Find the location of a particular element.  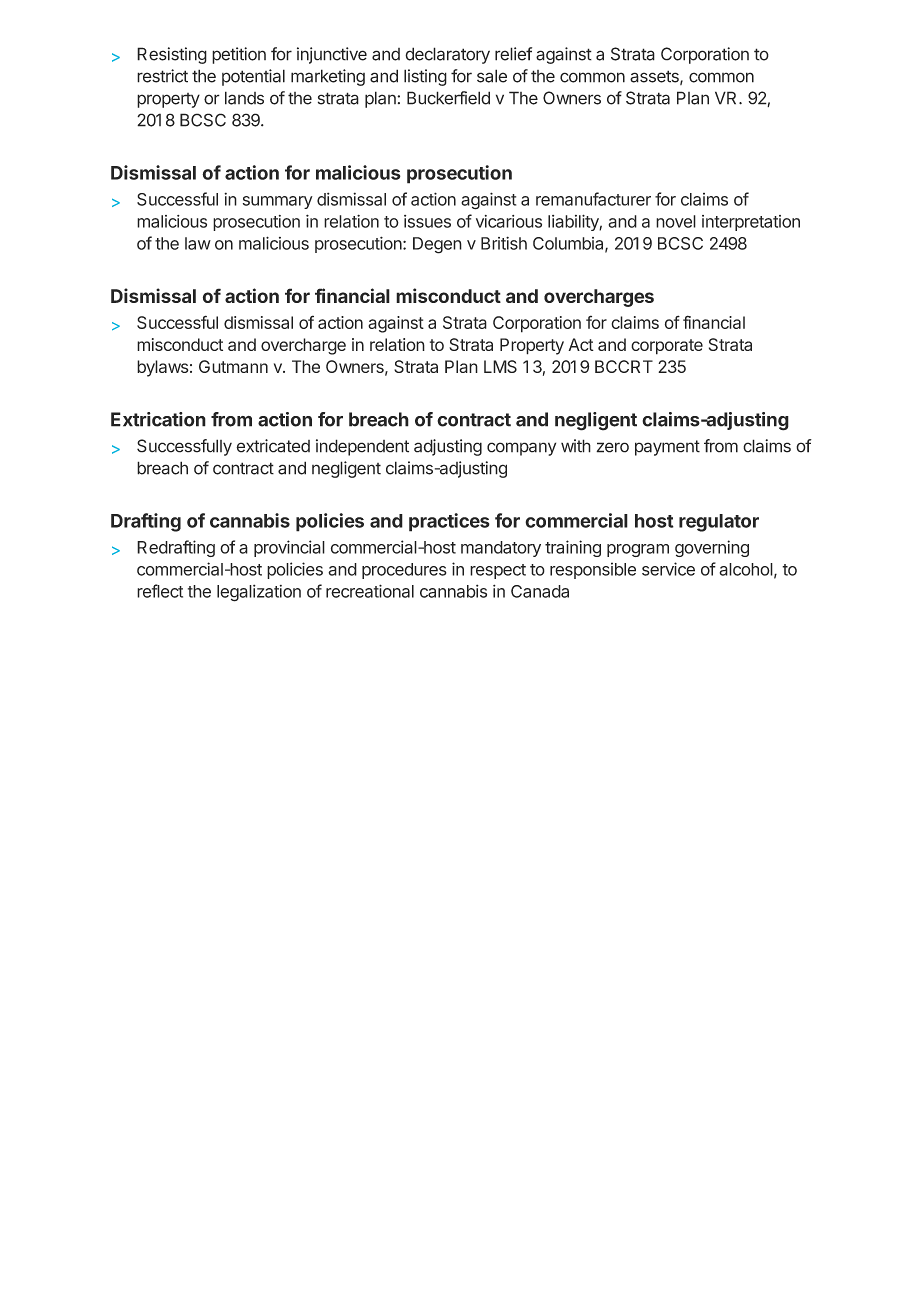

respect is located at coordinates (498, 571).
